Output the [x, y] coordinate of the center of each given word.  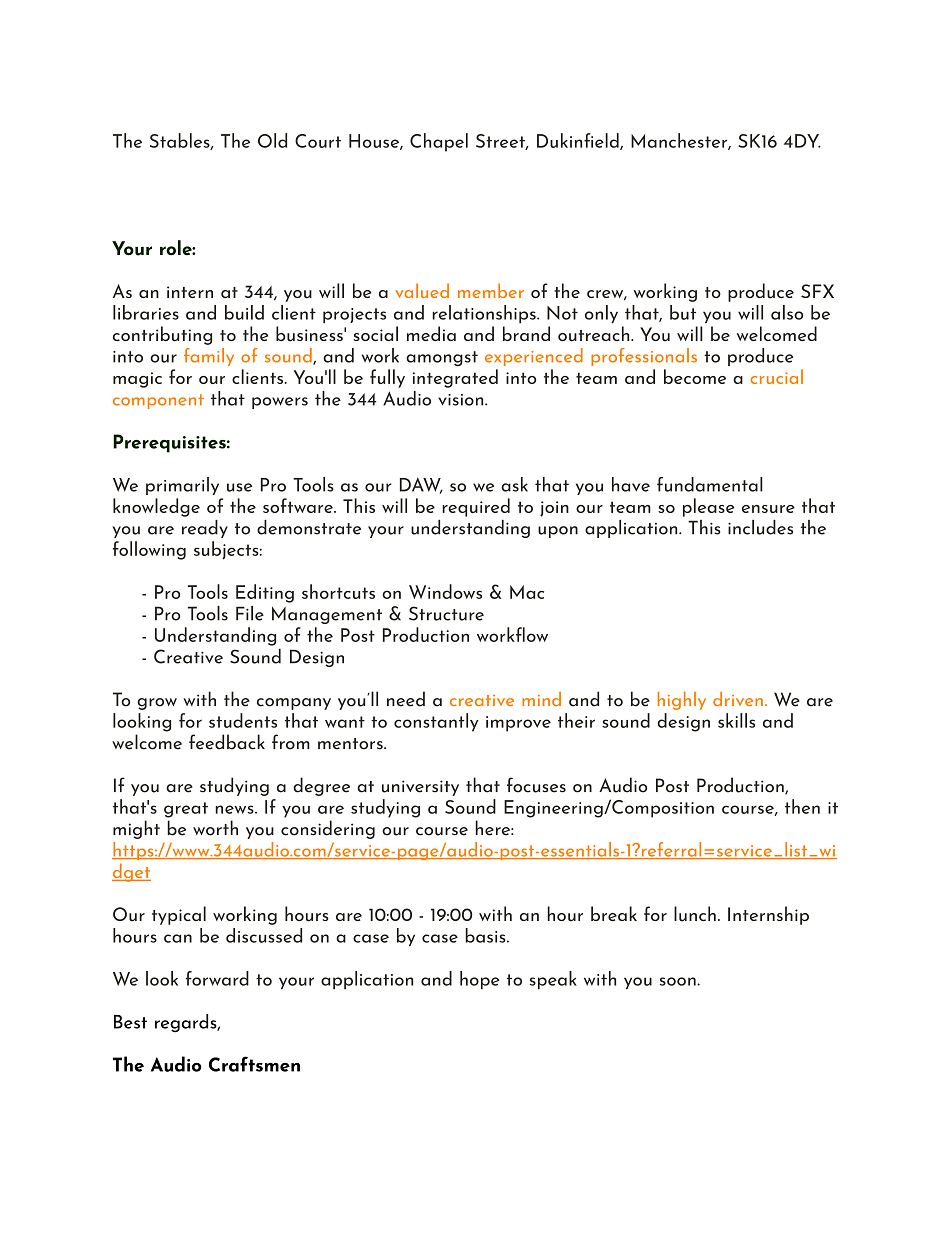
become [695, 376]
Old [272, 140]
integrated [455, 378]
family [209, 357]
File [250, 613]
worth [215, 828]
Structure [446, 613]
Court [318, 141]
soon [678, 981]
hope [480, 980]
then [802, 806]
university [420, 788]
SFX [817, 291]
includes [760, 527]
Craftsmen [254, 1064]
